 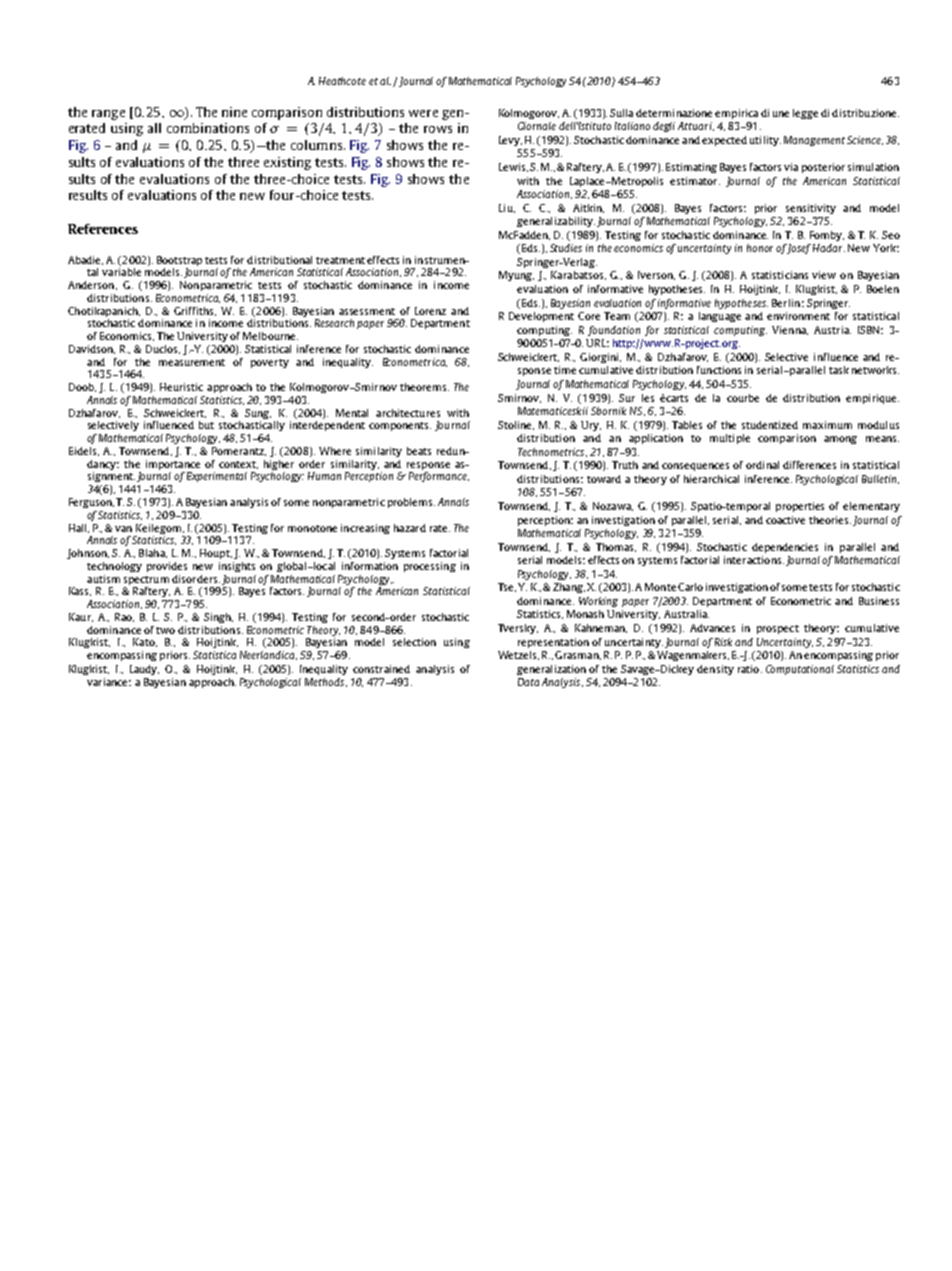 What do you see at coordinates (510, 141) in the document?
I see `Levy` at bounding box center [510, 141].
